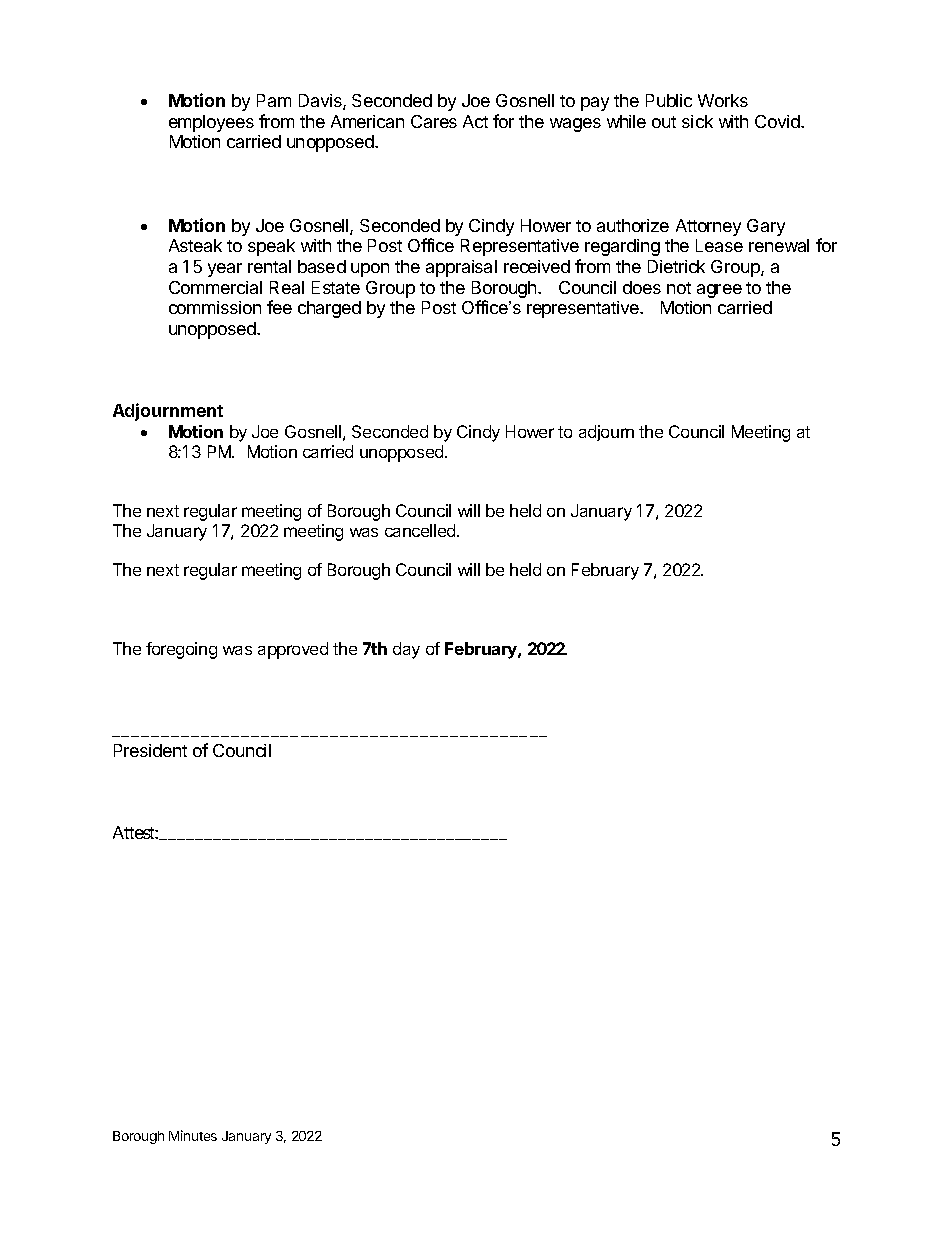 The width and height of the screenshot is (952, 1233). I want to click on day, so click(406, 650).
